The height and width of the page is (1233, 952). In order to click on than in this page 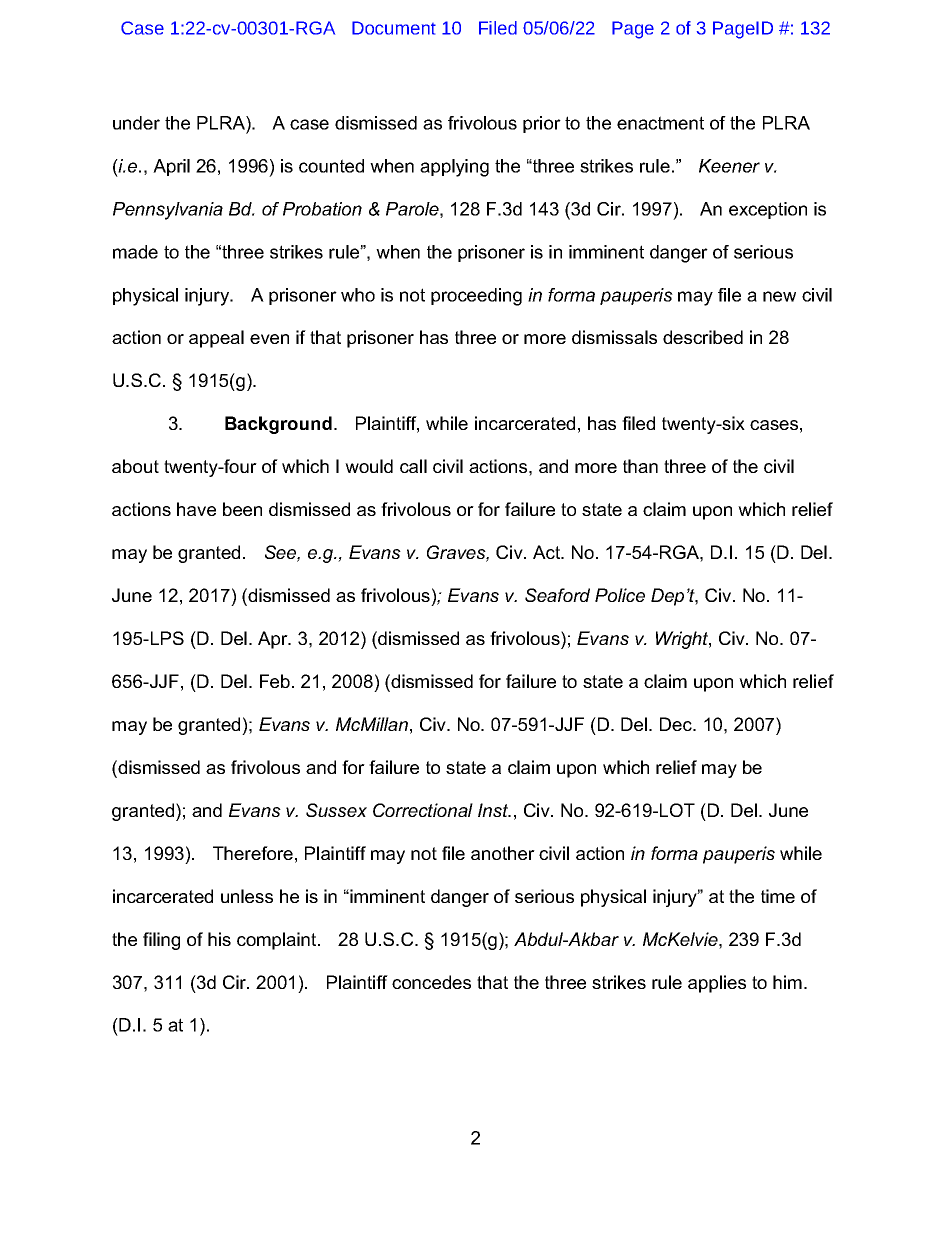, I will do `click(640, 466)`.
